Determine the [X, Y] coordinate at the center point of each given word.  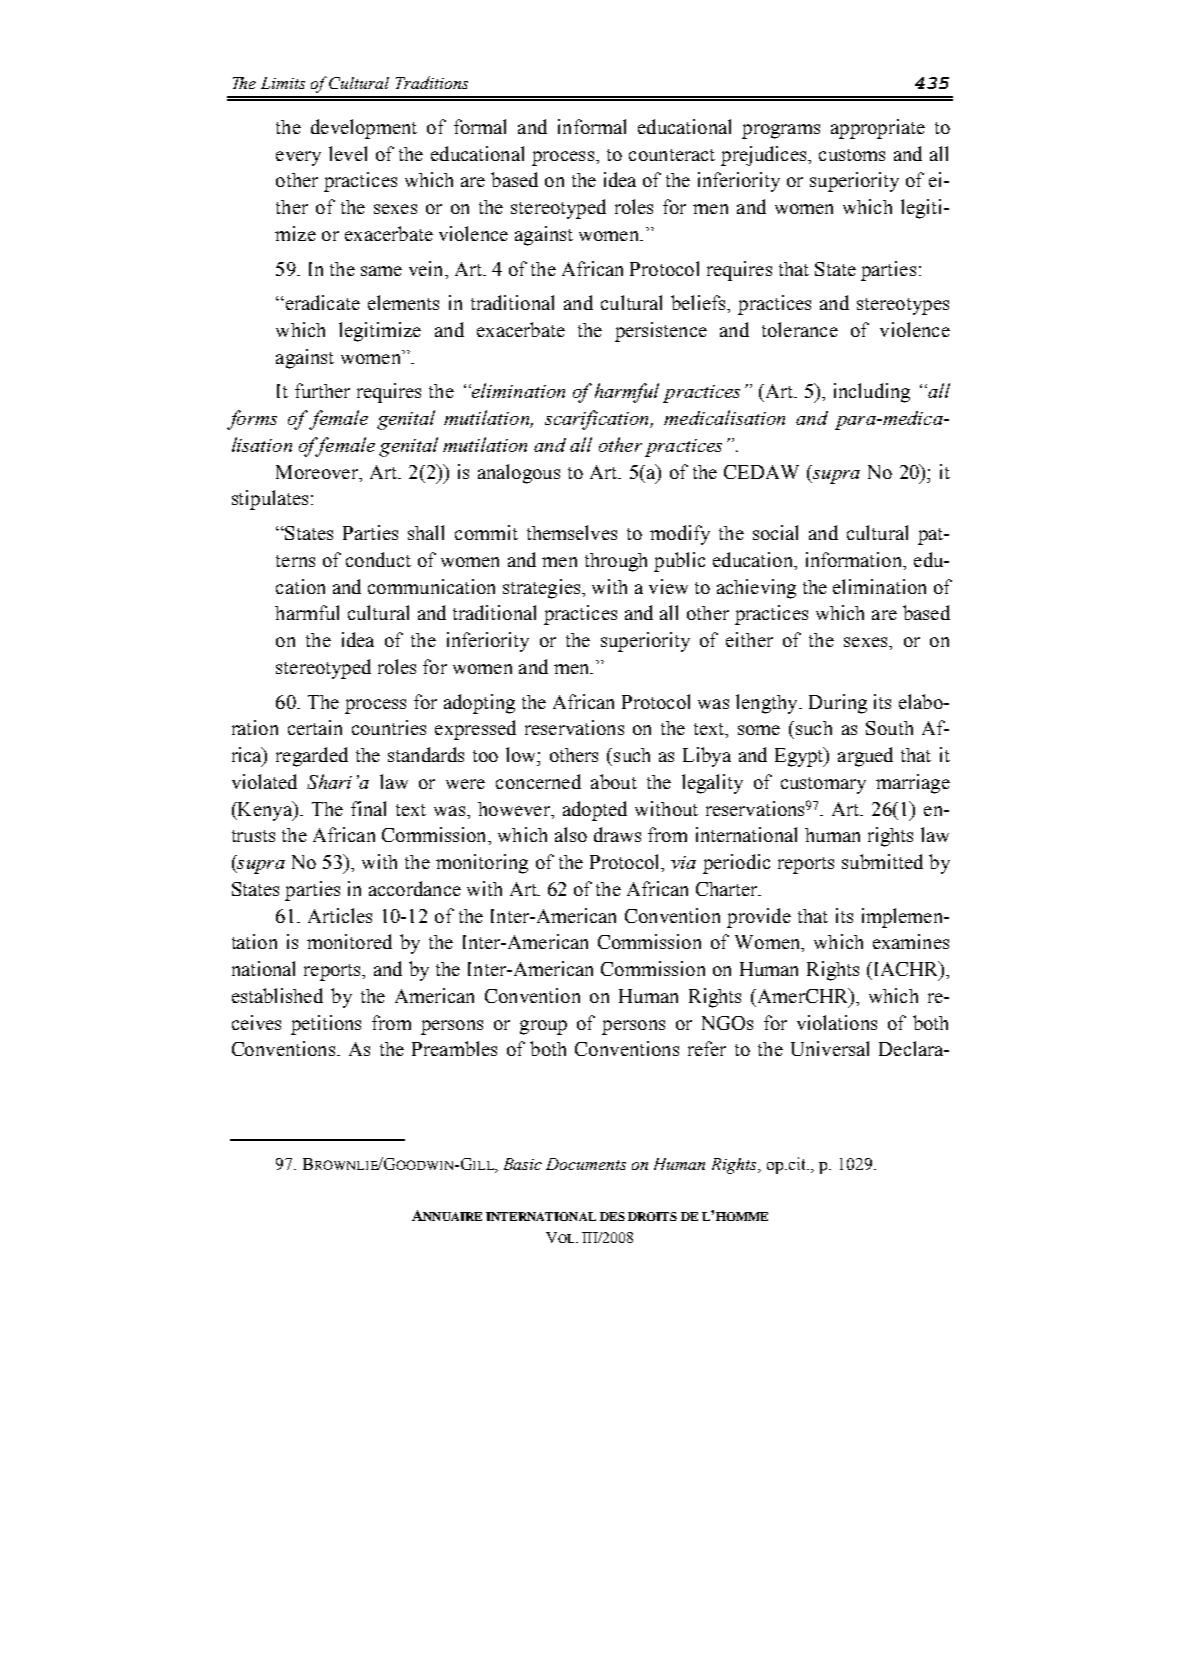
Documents [586, 1164]
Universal [830, 1048]
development [364, 129]
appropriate [878, 129]
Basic [523, 1164]
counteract [672, 155]
